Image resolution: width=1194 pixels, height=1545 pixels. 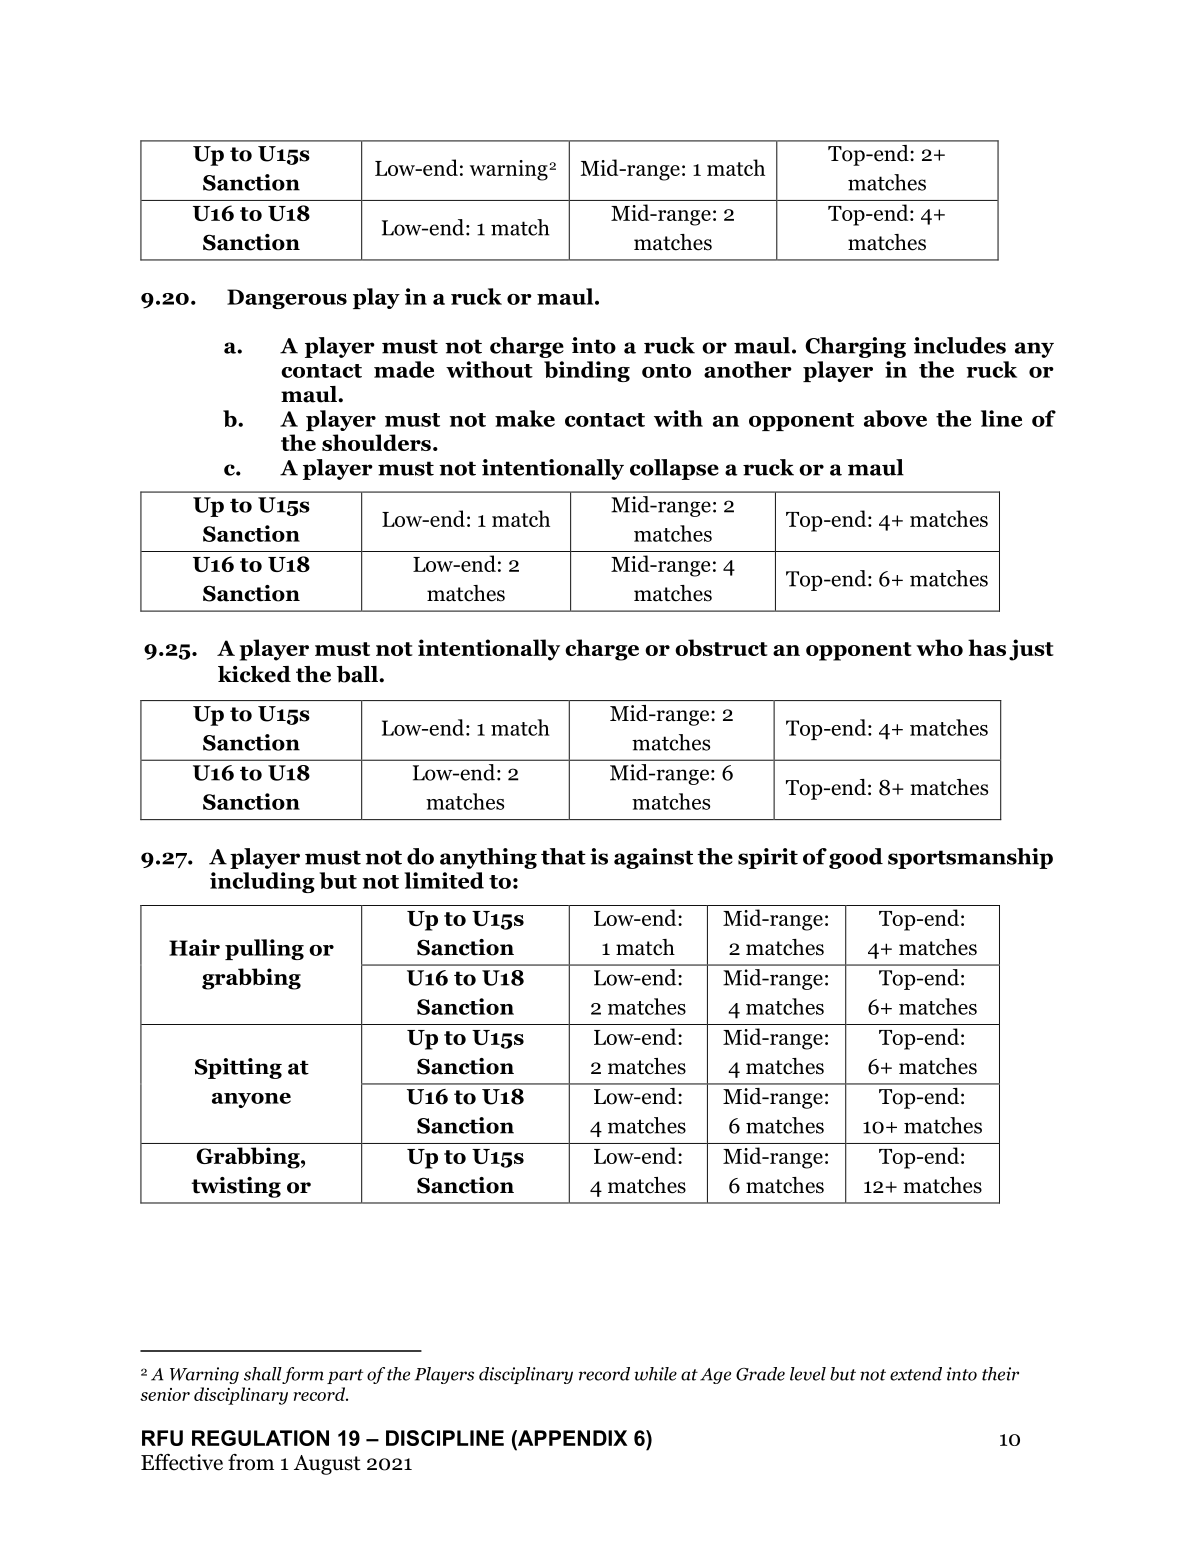 I want to click on extend, so click(x=916, y=1374).
